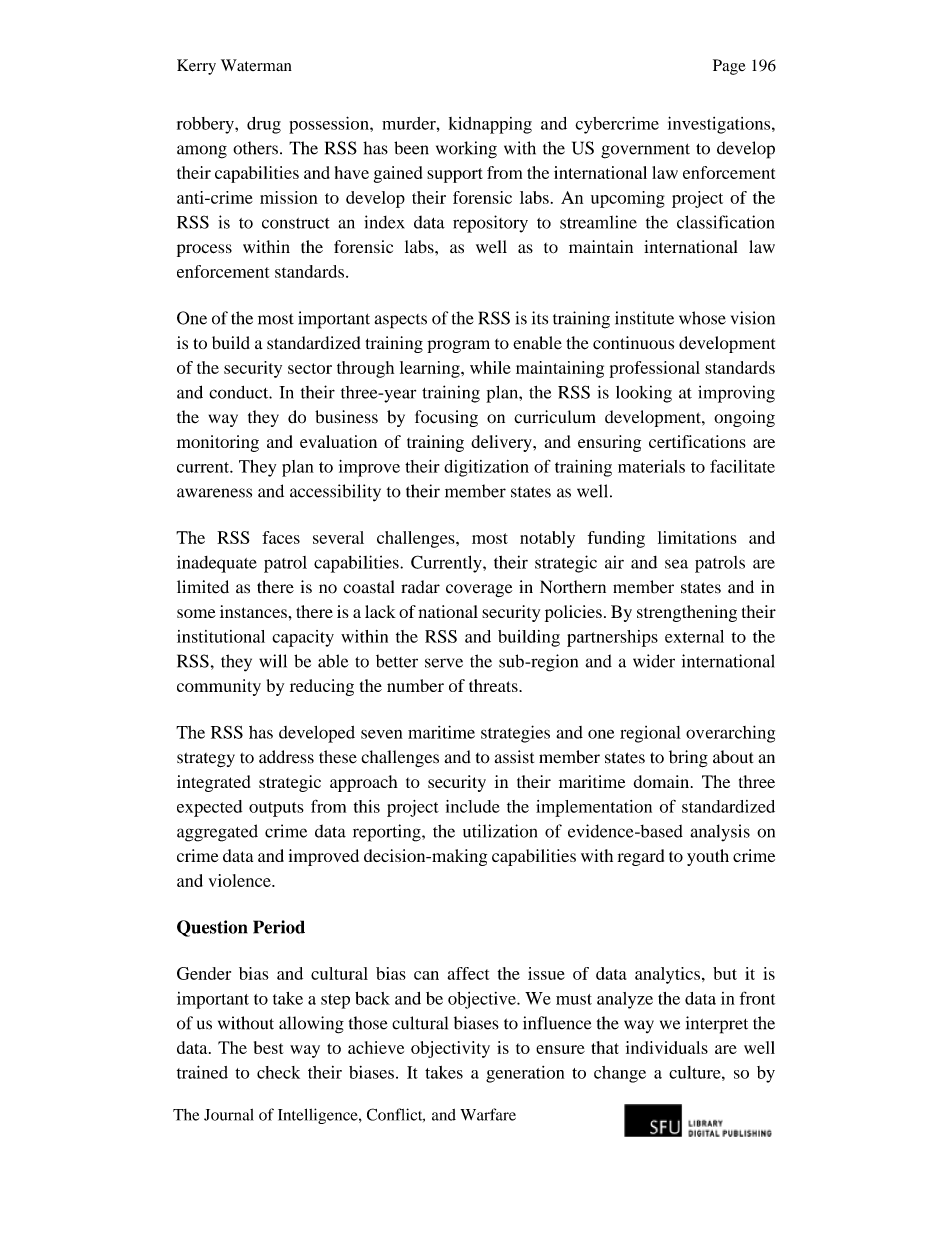 Image resolution: width=952 pixels, height=1233 pixels. Describe the element at coordinates (708, 857) in the image. I see `youth` at that location.
